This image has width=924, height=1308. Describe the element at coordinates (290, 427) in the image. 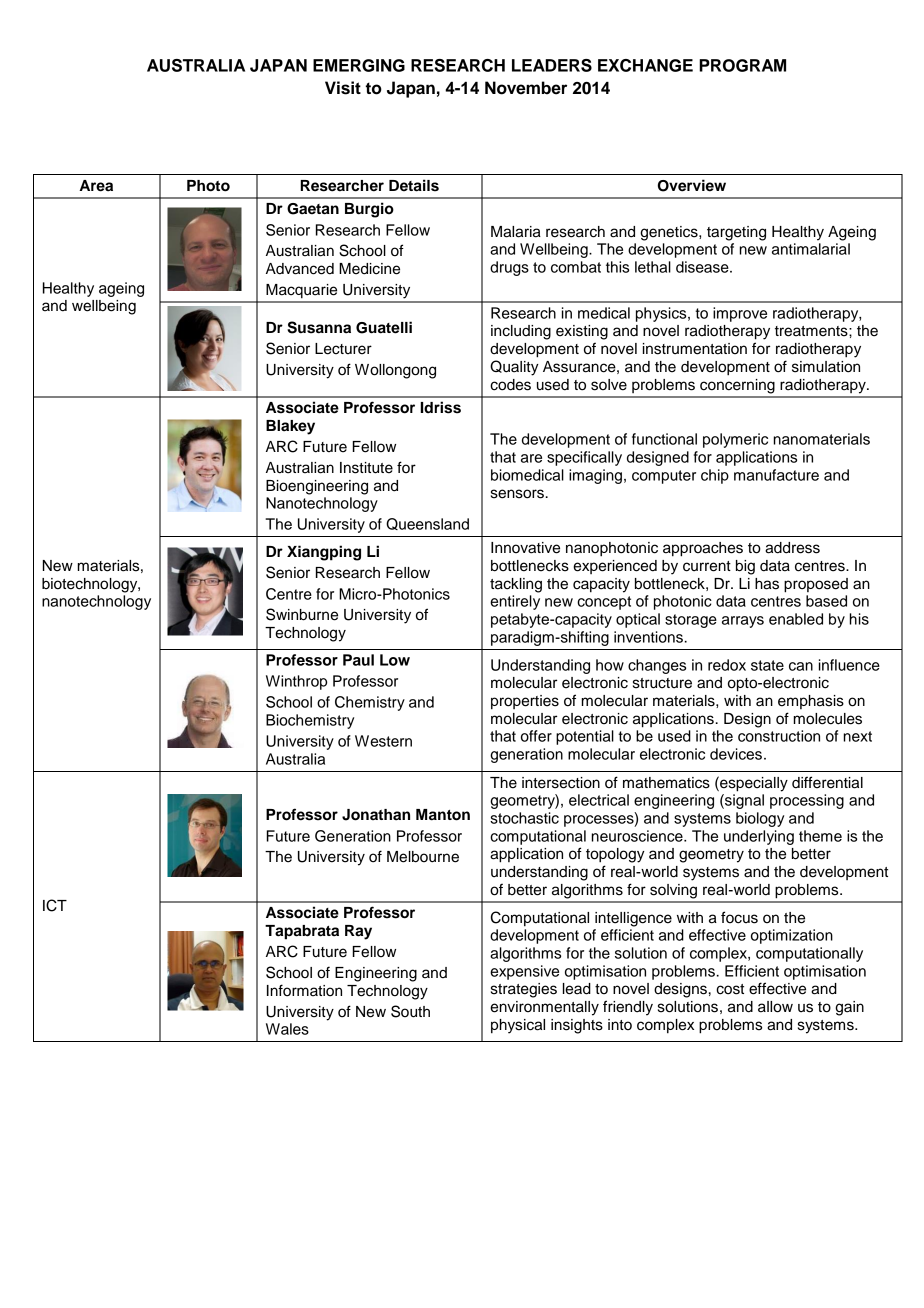

I see `Blakey` at that location.
